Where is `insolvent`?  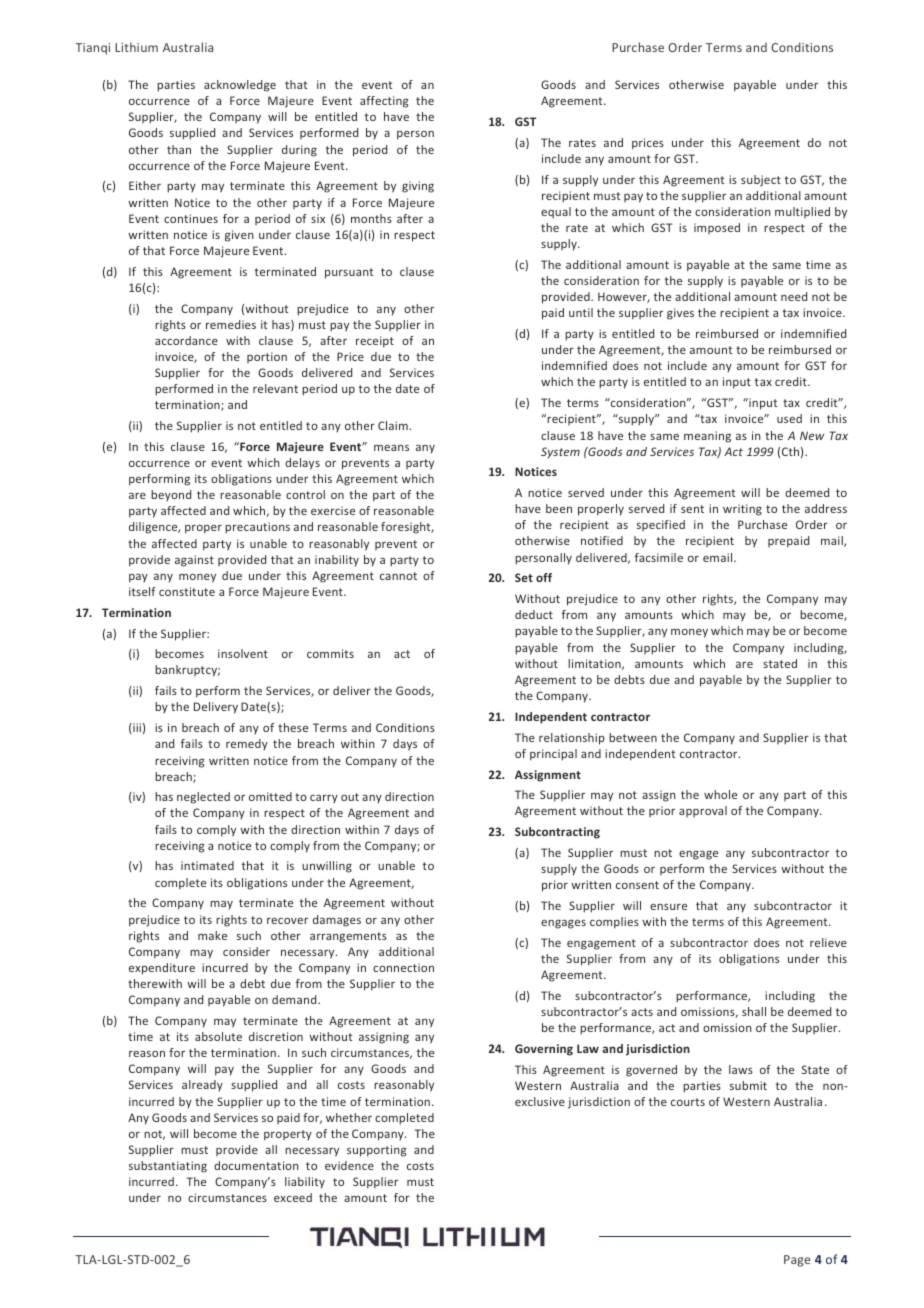 insolvent is located at coordinates (243, 653).
